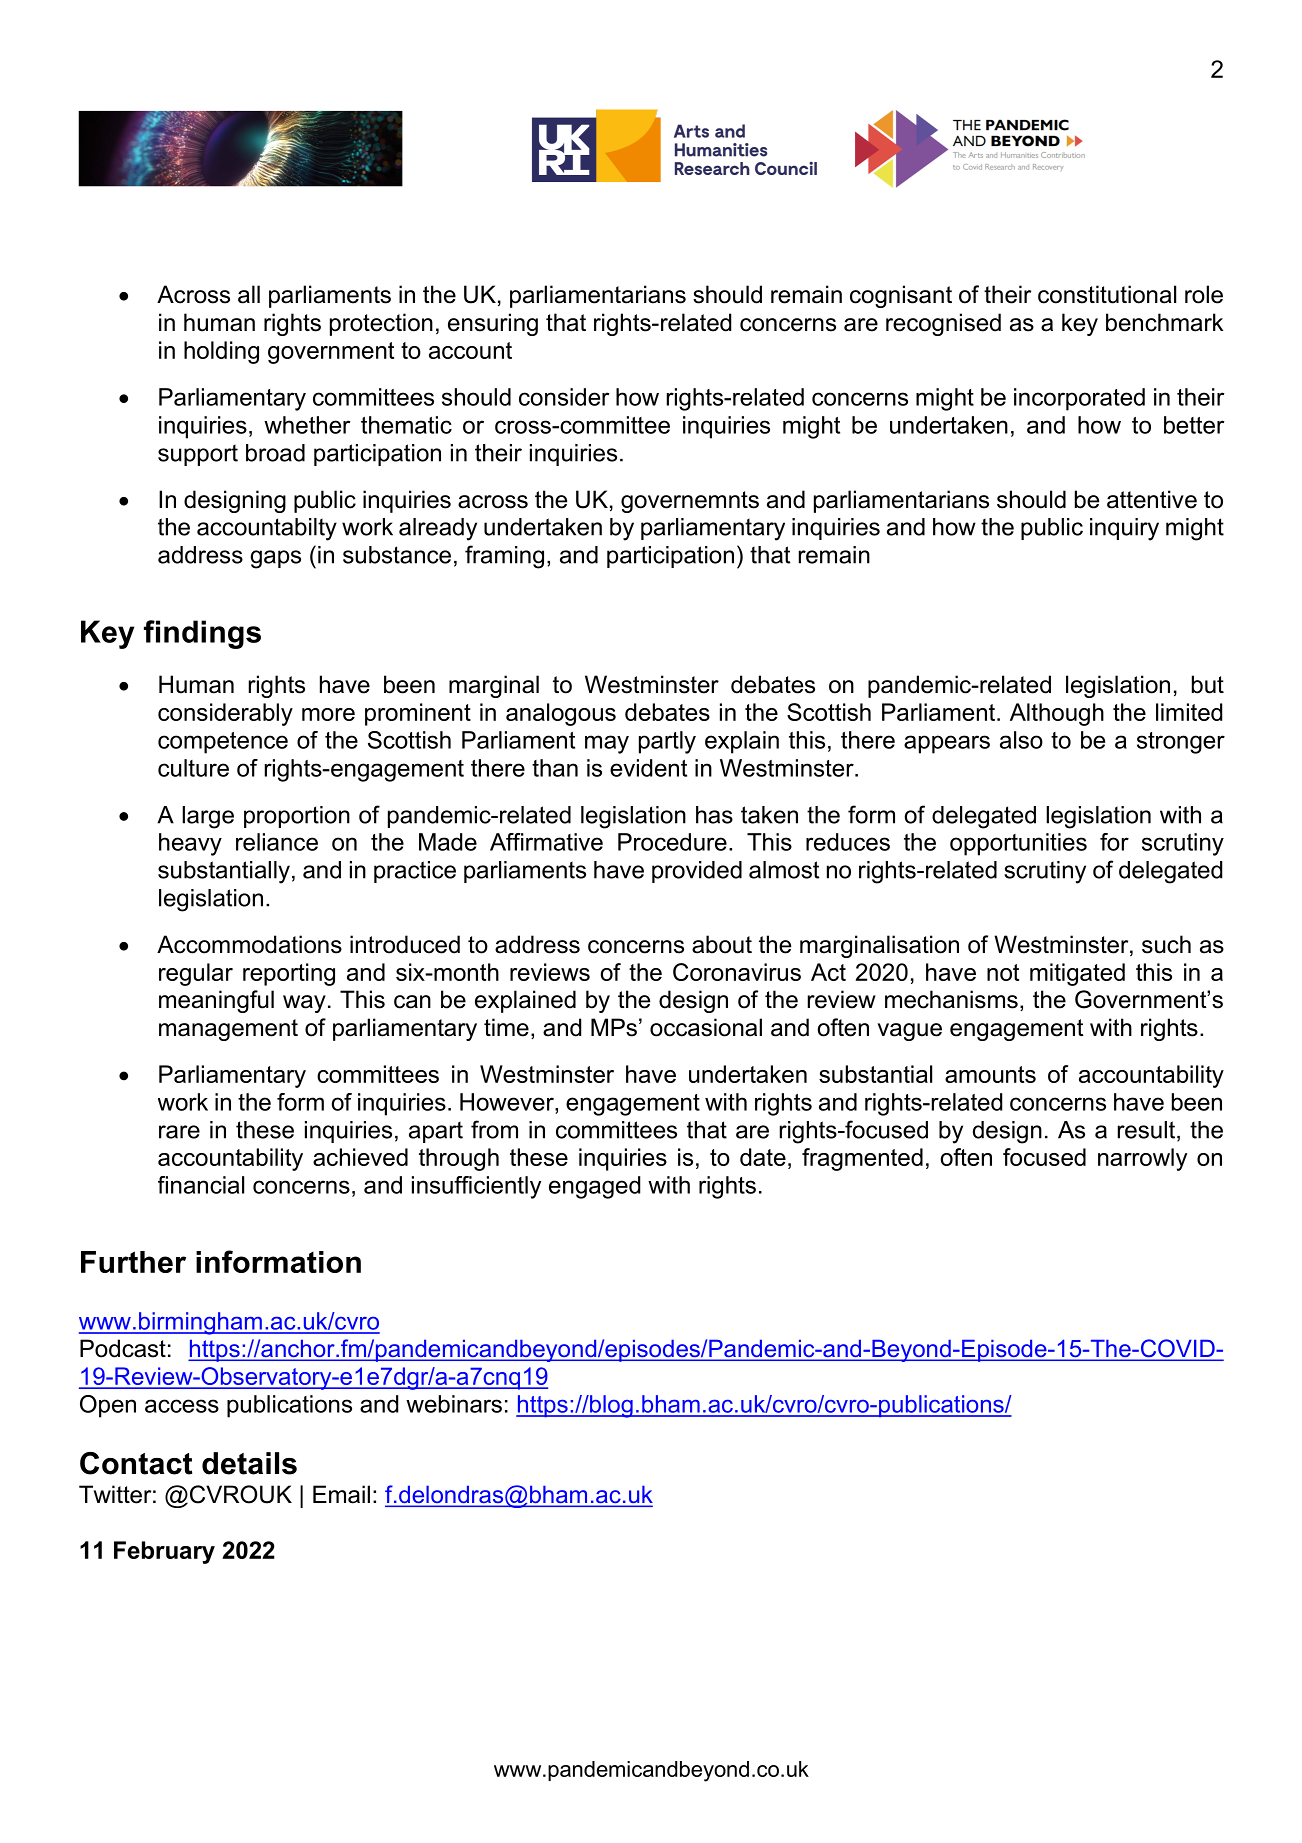  What do you see at coordinates (1107, 294) in the screenshot?
I see `constitutional` at bounding box center [1107, 294].
